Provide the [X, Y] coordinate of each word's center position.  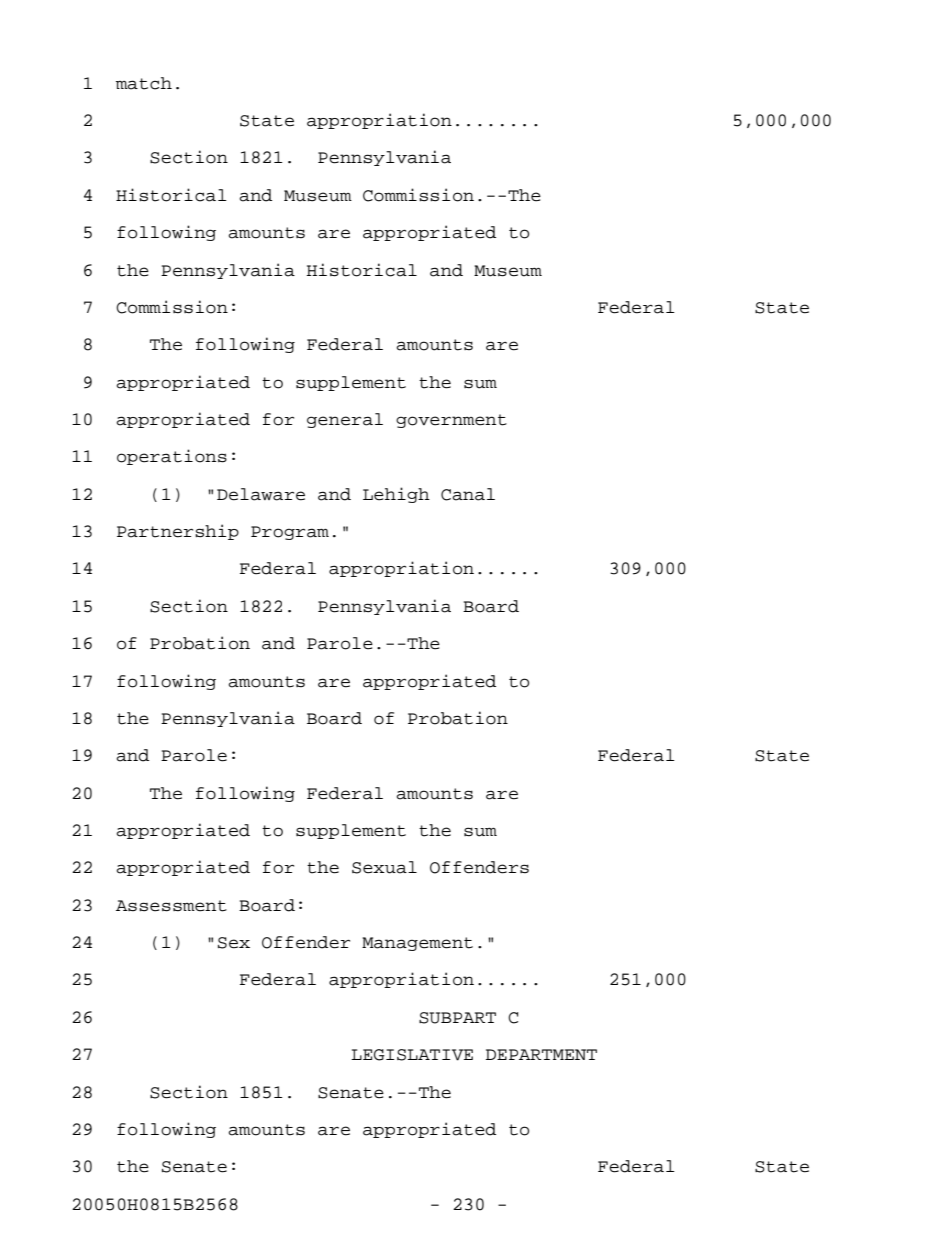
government [451, 421]
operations [172, 457]
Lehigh [396, 495]
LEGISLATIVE [412, 1055]
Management [417, 944]
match [144, 83]
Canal [468, 494]
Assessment [171, 906]
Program [290, 533]
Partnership [178, 532]
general [345, 420]
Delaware [261, 494]
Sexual [384, 867]
